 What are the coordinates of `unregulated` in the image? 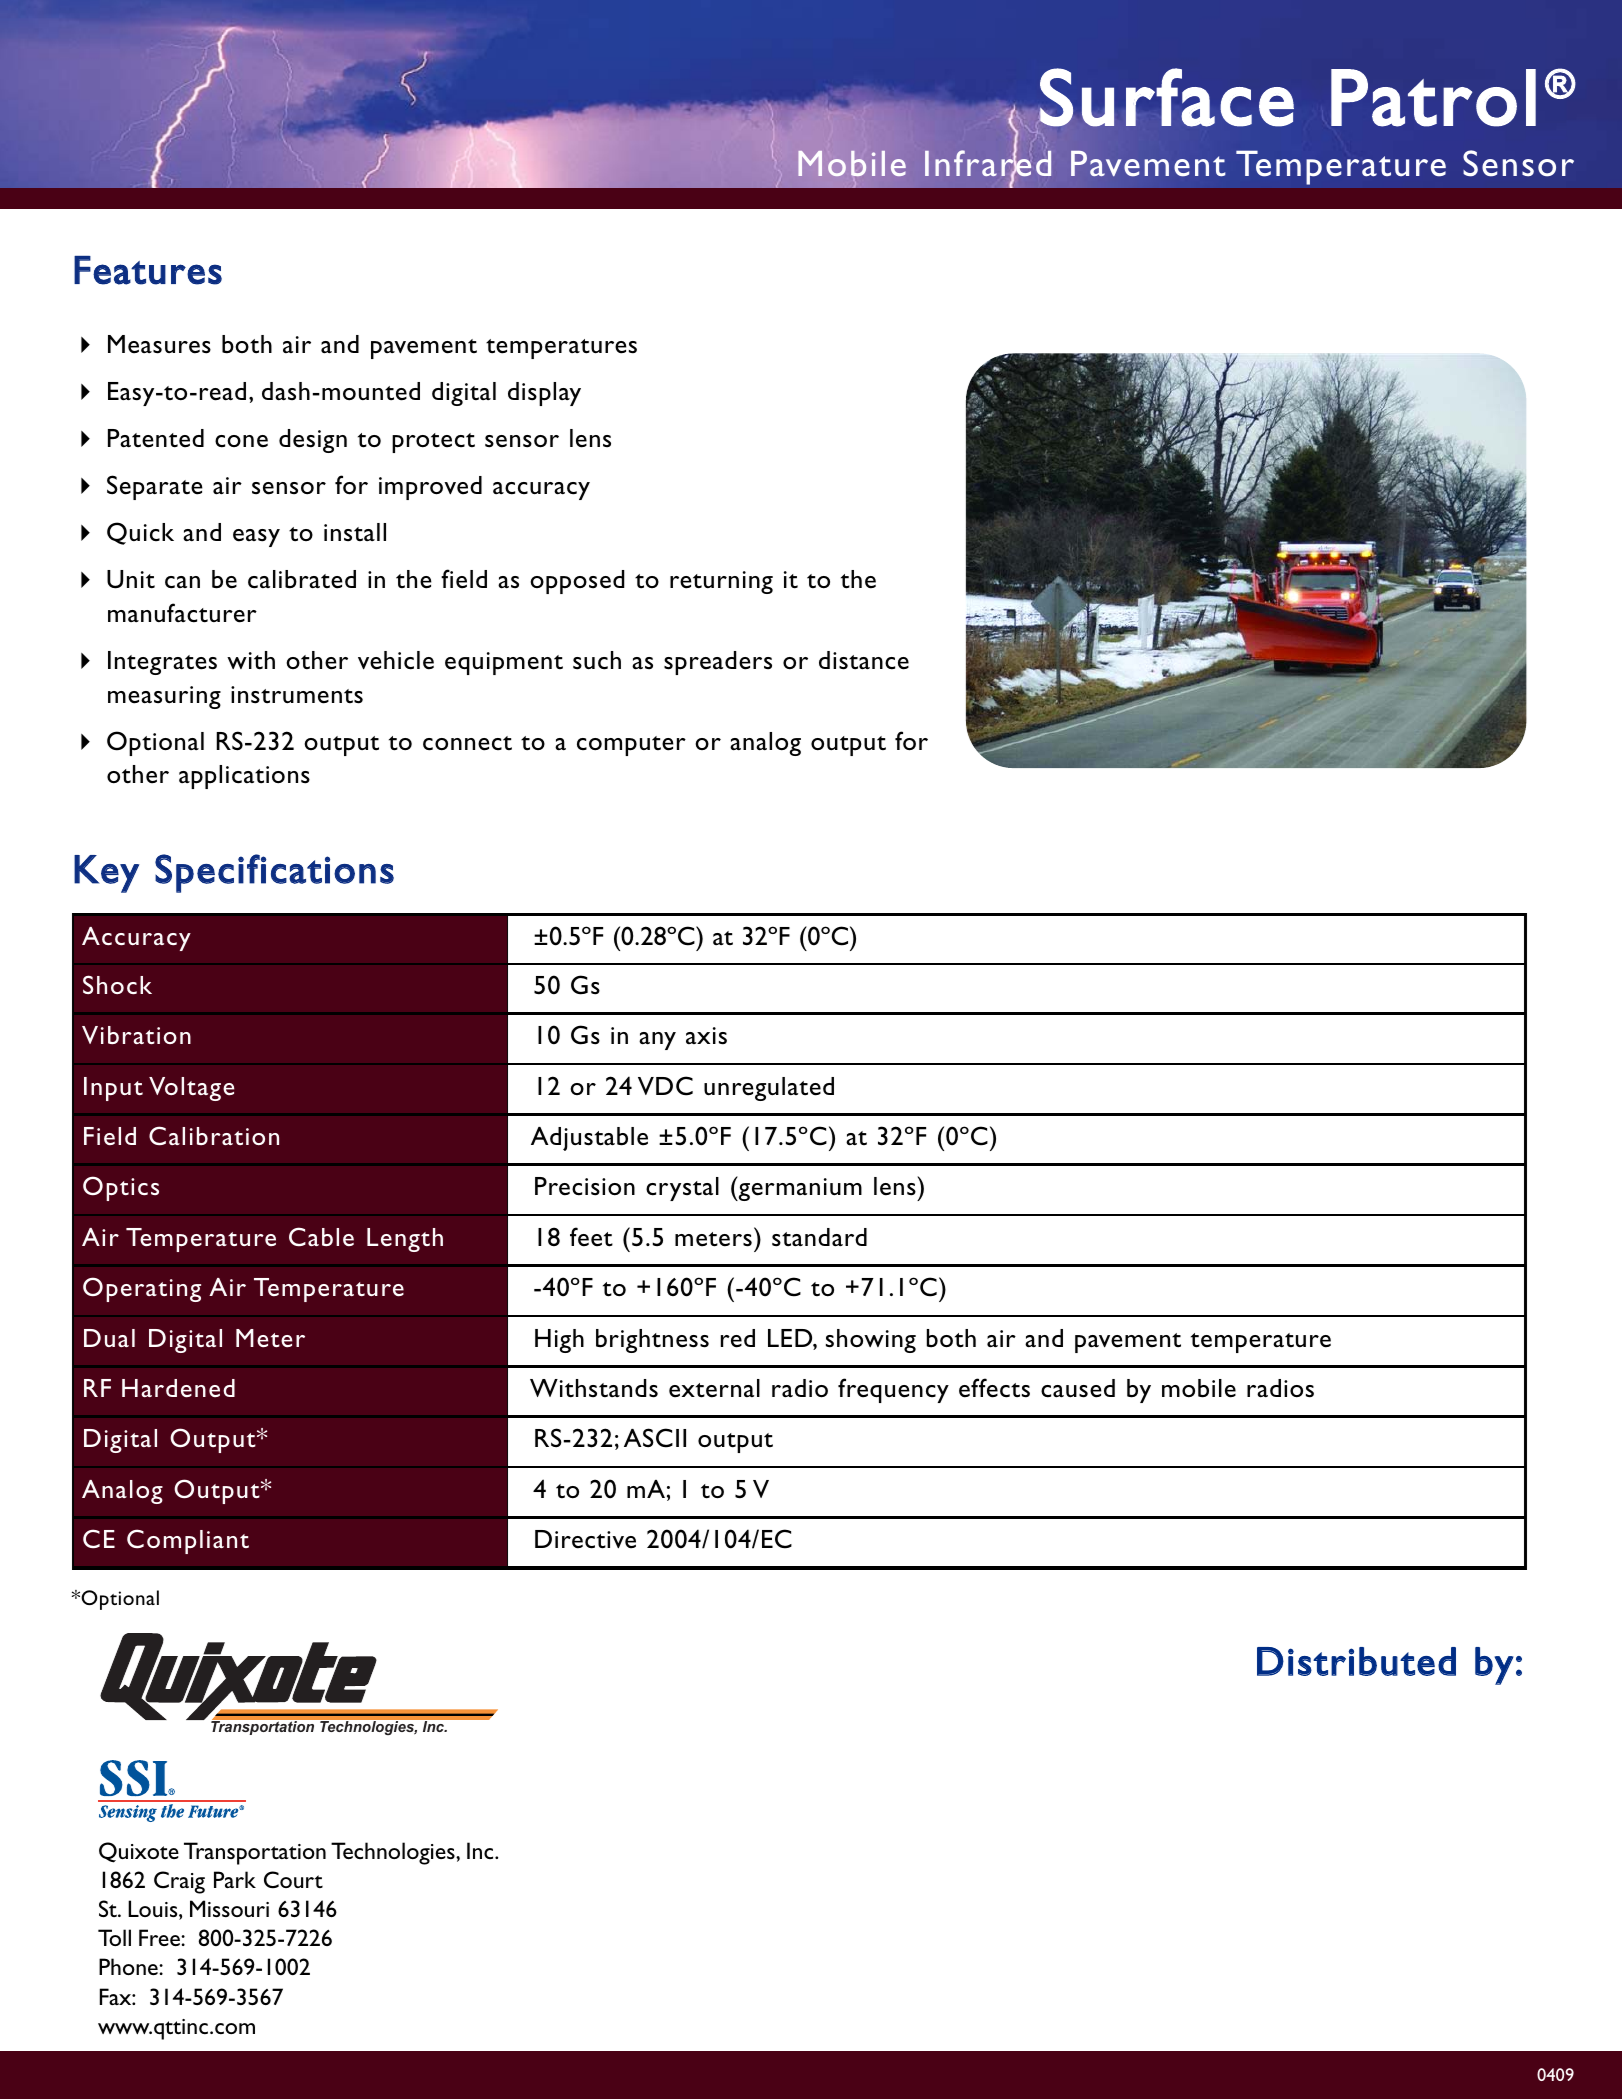 It's located at (769, 1089).
